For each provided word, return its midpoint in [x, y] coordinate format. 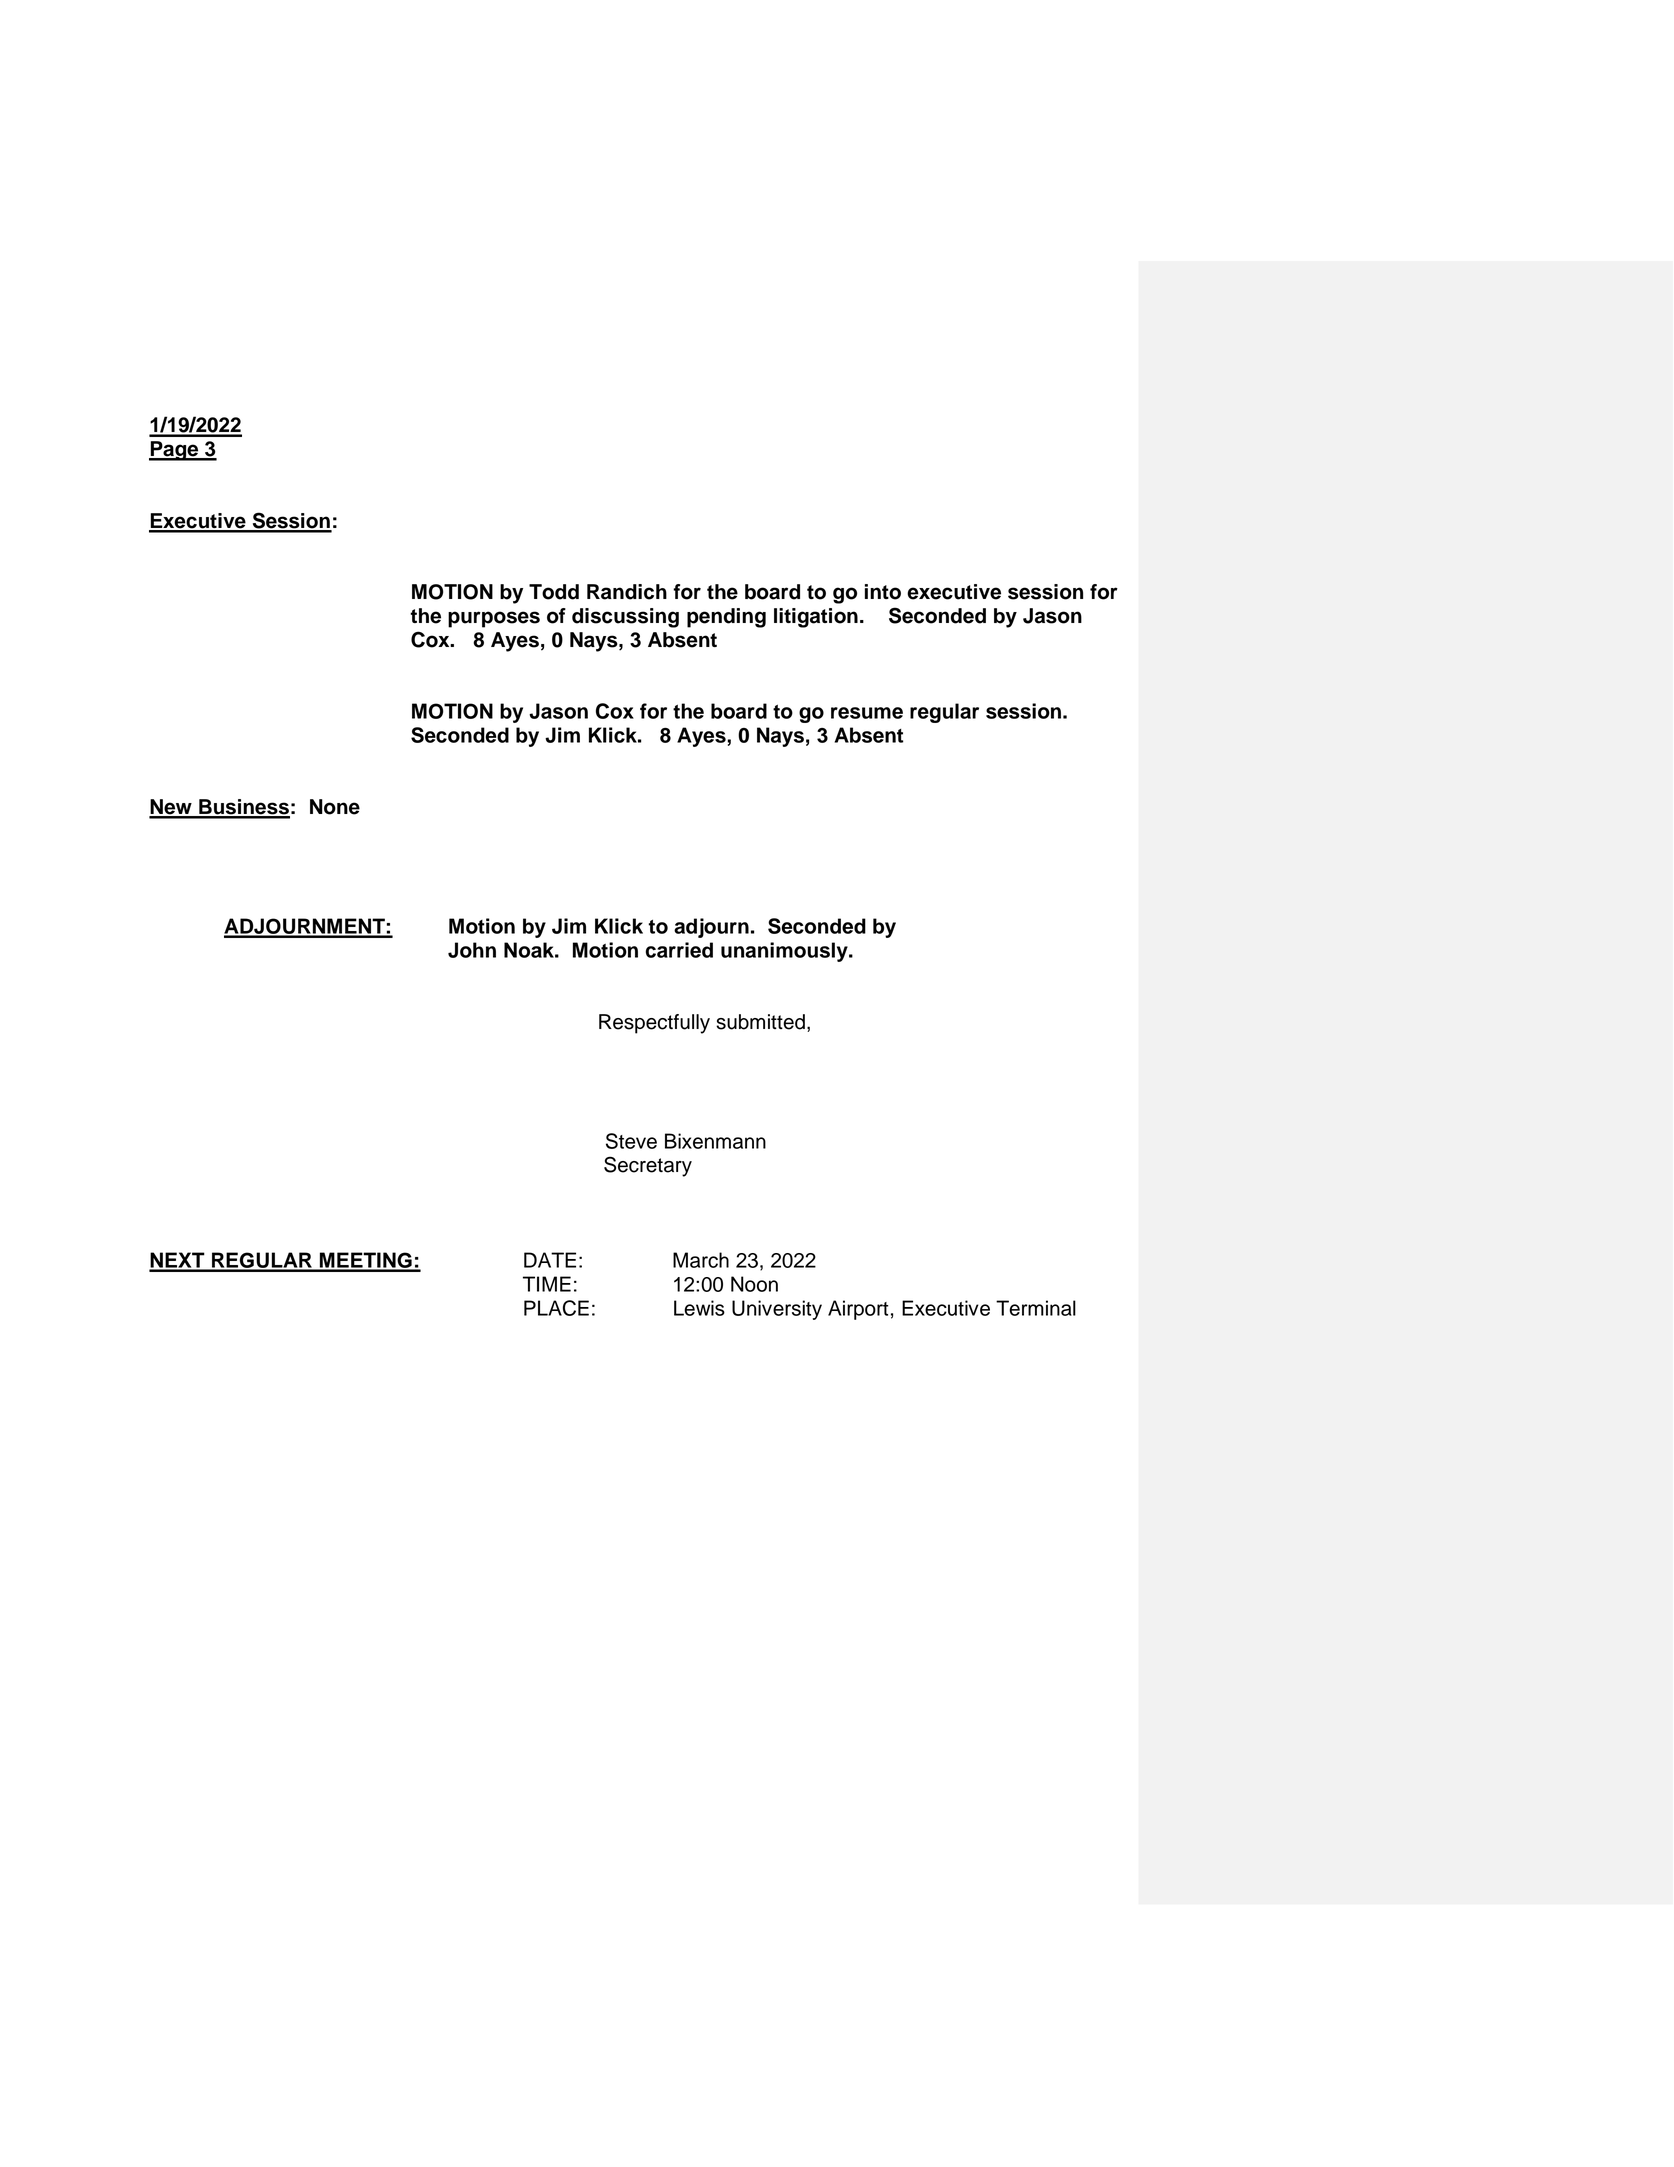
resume [867, 713]
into [883, 592]
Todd [554, 592]
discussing [625, 618]
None [335, 807]
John [472, 950]
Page [175, 451]
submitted [760, 1022]
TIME [547, 1284]
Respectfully [654, 1024]
